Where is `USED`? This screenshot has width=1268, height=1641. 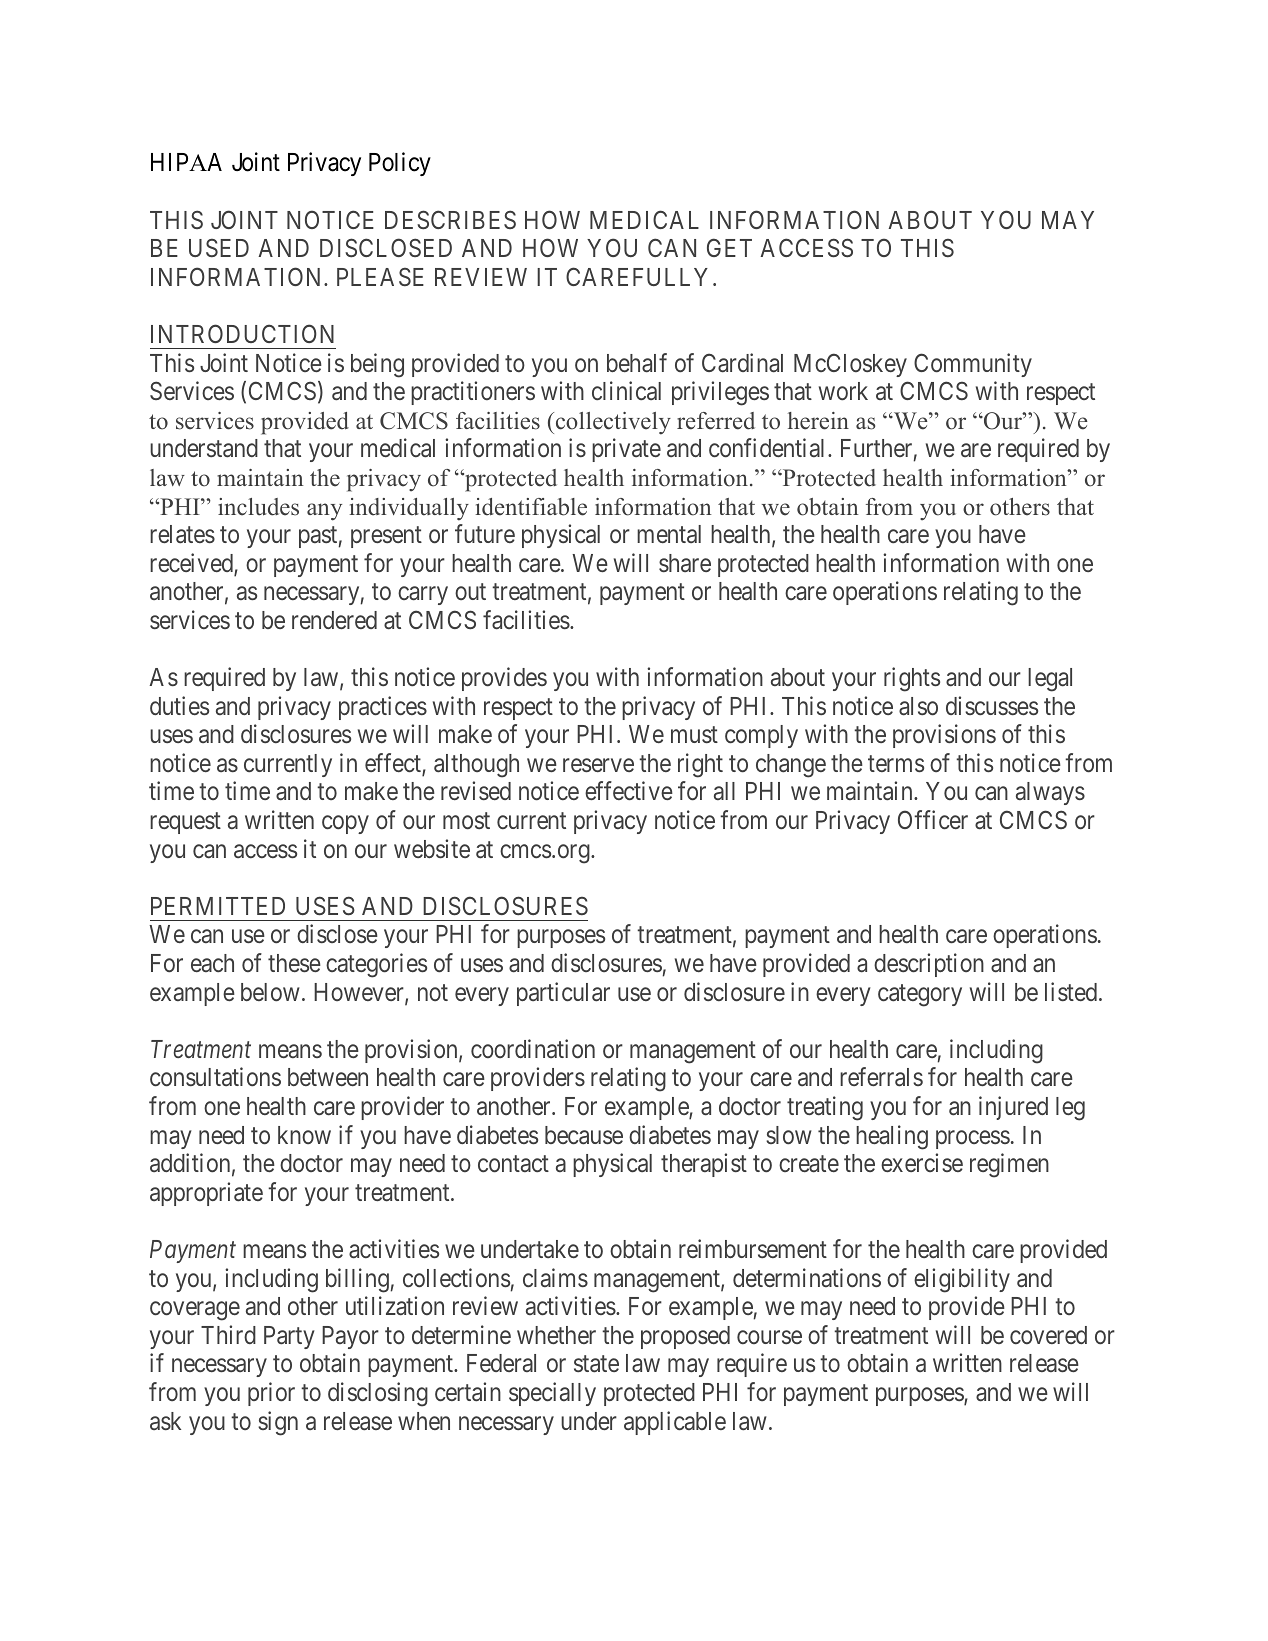
USED is located at coordinates (219, 247).
